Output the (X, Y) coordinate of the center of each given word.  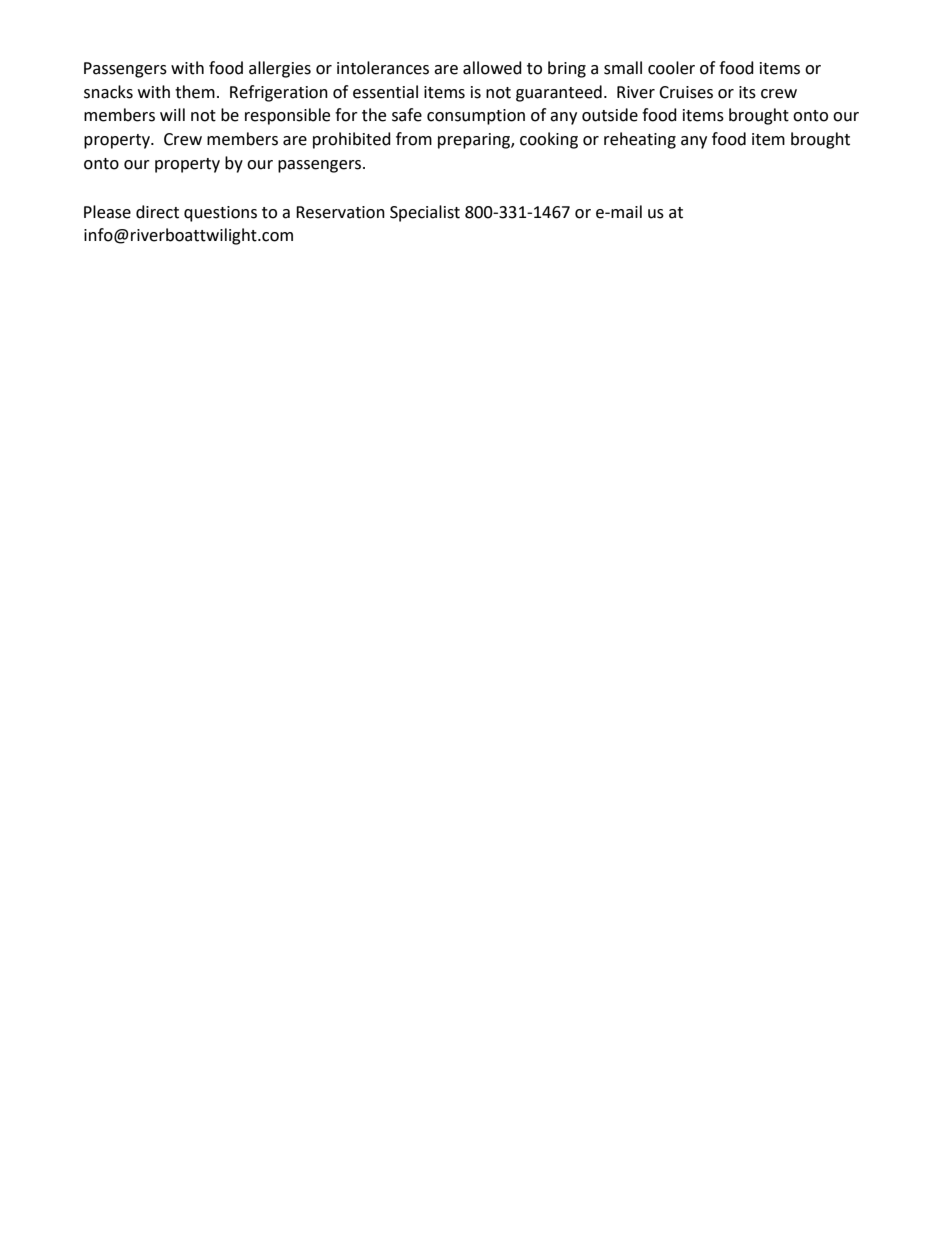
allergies (280, 69)
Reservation (340, 212)
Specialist (425, 213)
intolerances (383, 68)
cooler (671, 68)
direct (157, 212)
